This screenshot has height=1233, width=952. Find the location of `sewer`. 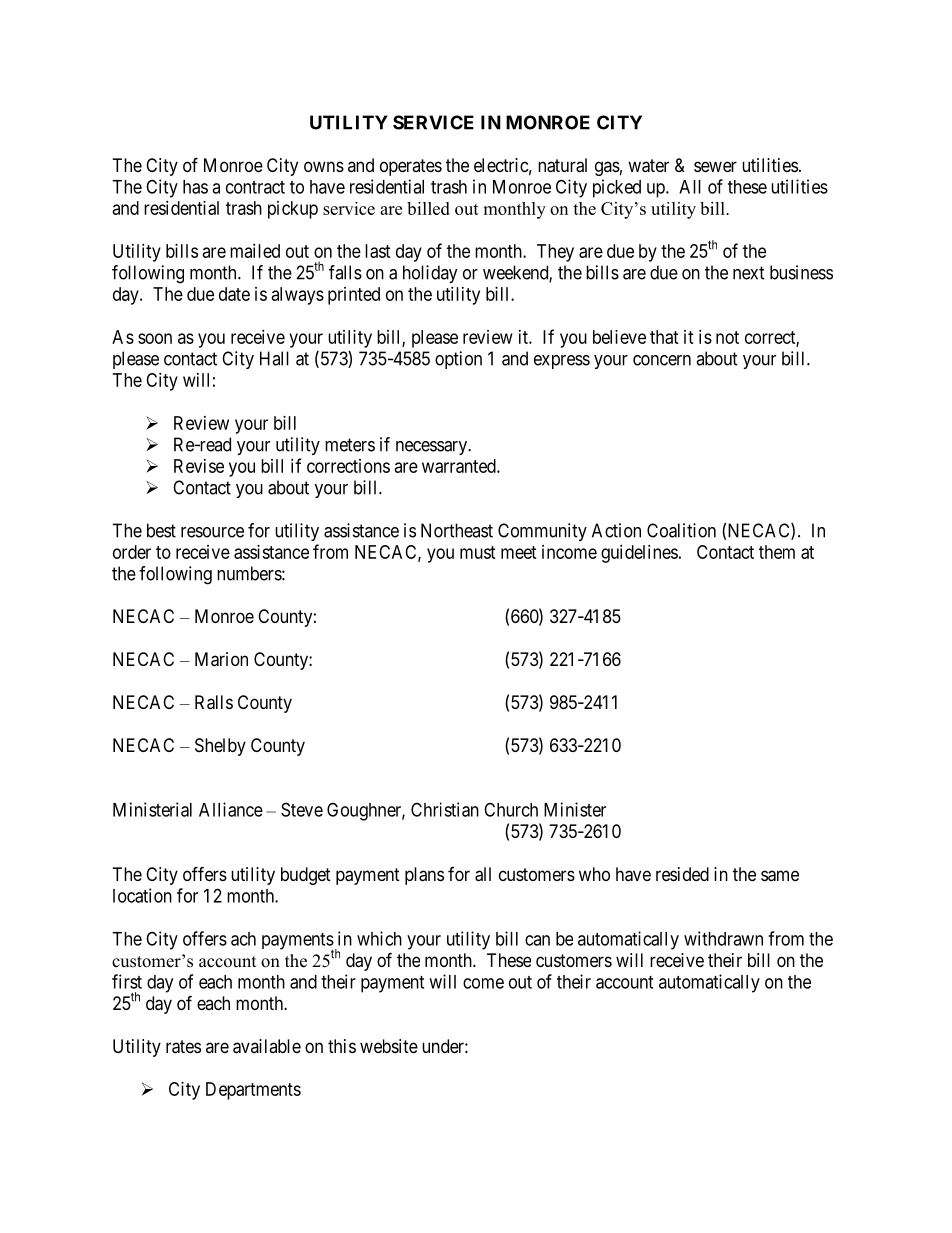

sewer is located at coordinates (715, 166).
